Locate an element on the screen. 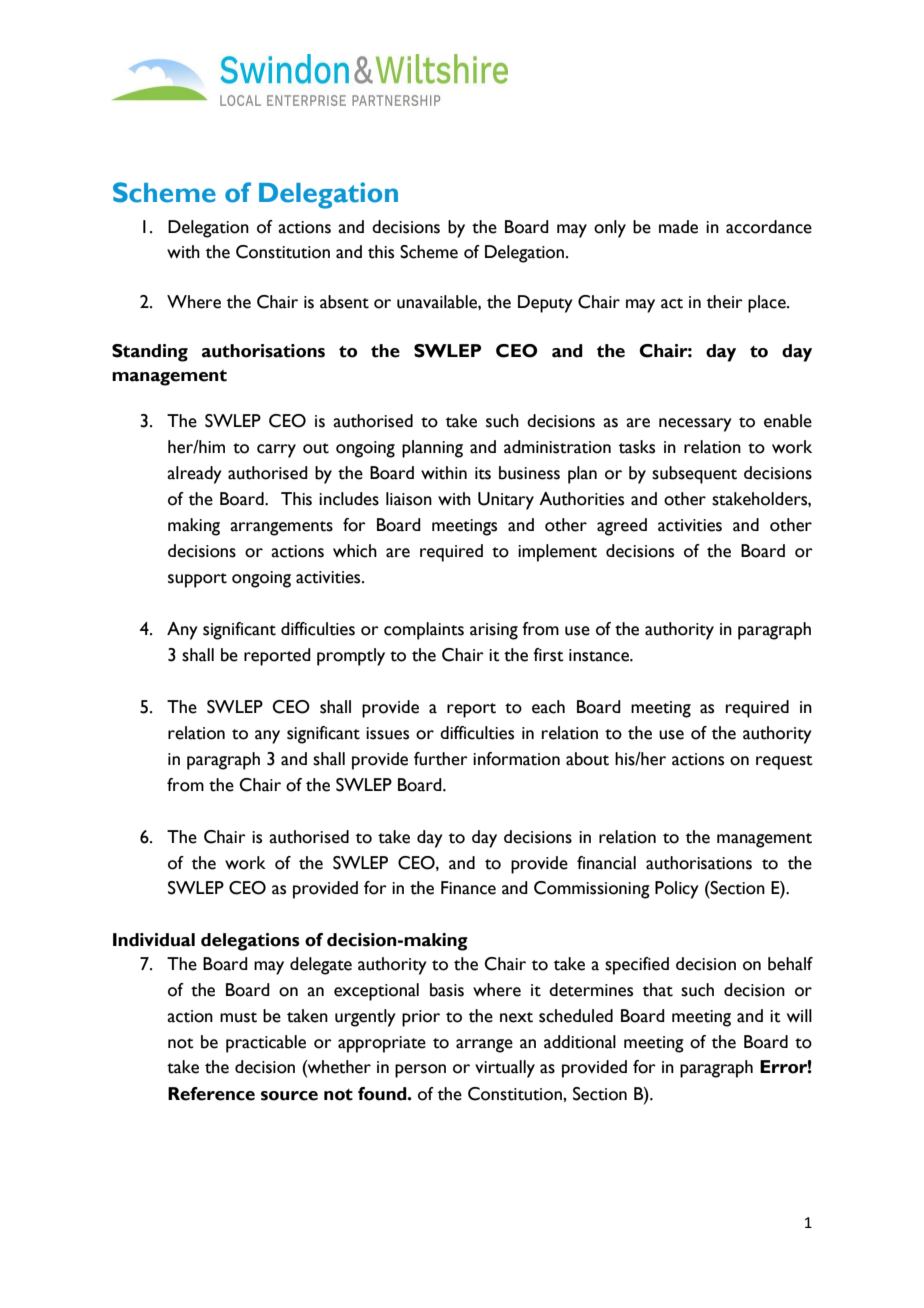 The height and width of the screenshot is (1308, 924). instance is located at coordinates (600, 655).
